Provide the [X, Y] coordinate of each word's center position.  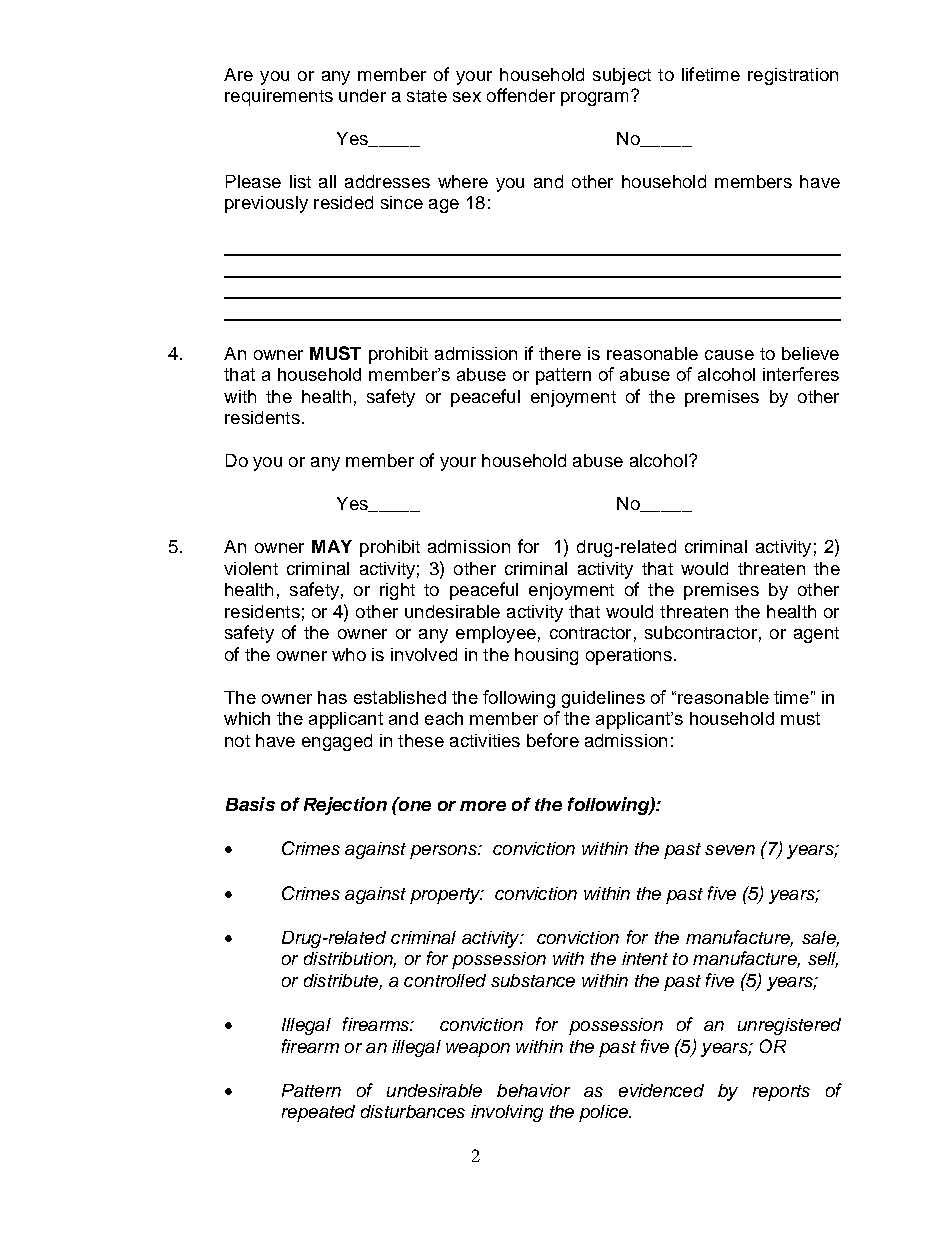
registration [793, 76]
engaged [337, 742]
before [553, 740]
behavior [533, 1090]
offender [521, 95]
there [560, 353]
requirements [279, 97]
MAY [332, 546]
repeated [318, 1113]
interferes [801, 374]
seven [730, 850]
